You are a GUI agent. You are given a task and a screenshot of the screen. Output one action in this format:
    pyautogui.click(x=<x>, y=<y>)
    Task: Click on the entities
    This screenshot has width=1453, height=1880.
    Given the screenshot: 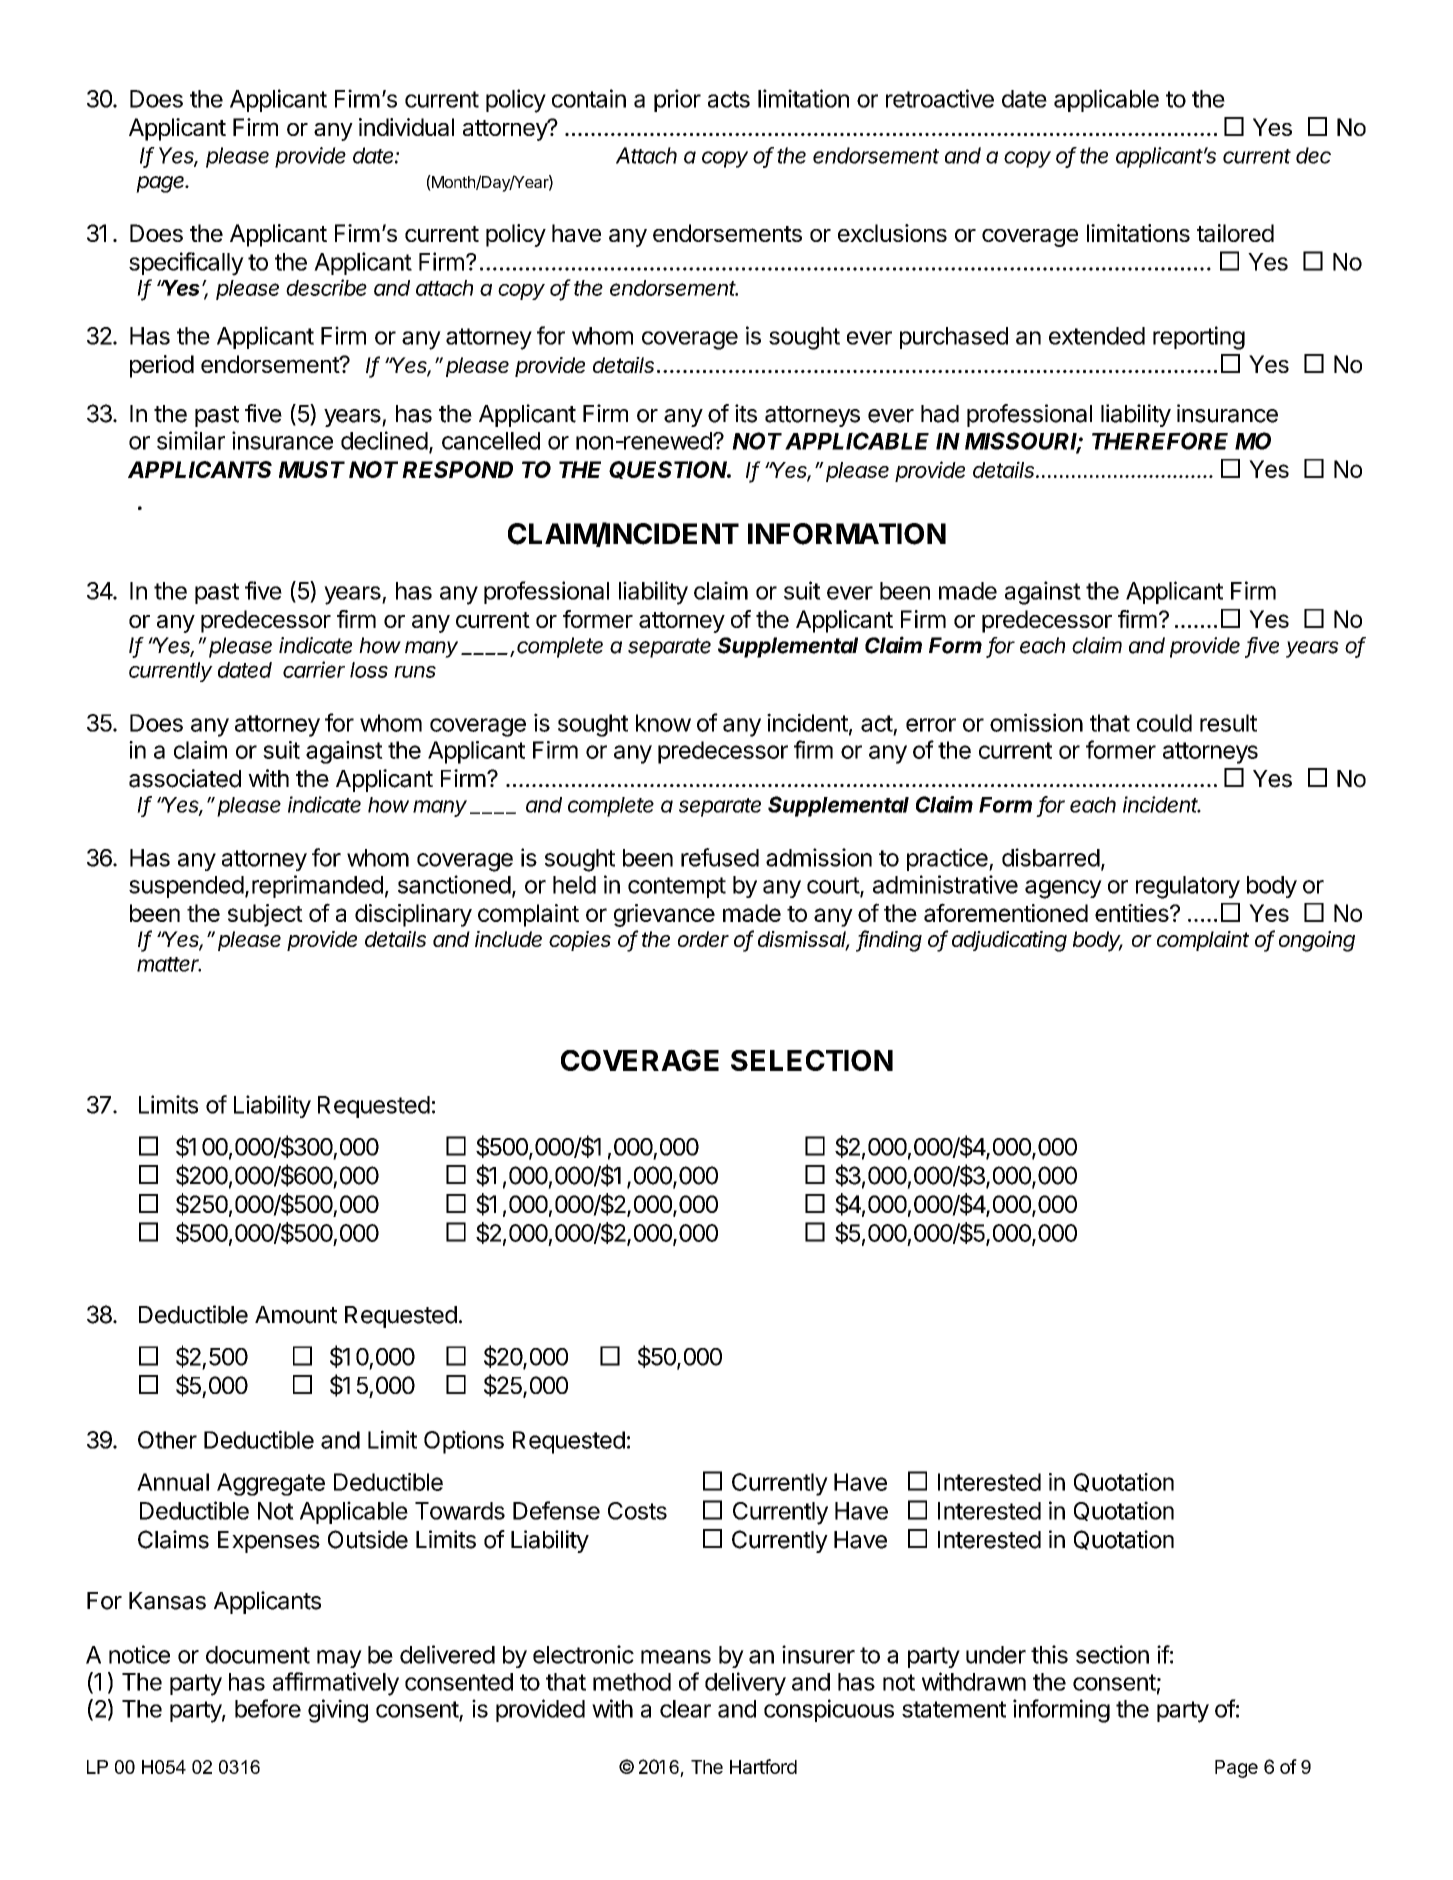 What is the action you would take?
    pyautogui.click(x=1133, y=913)
